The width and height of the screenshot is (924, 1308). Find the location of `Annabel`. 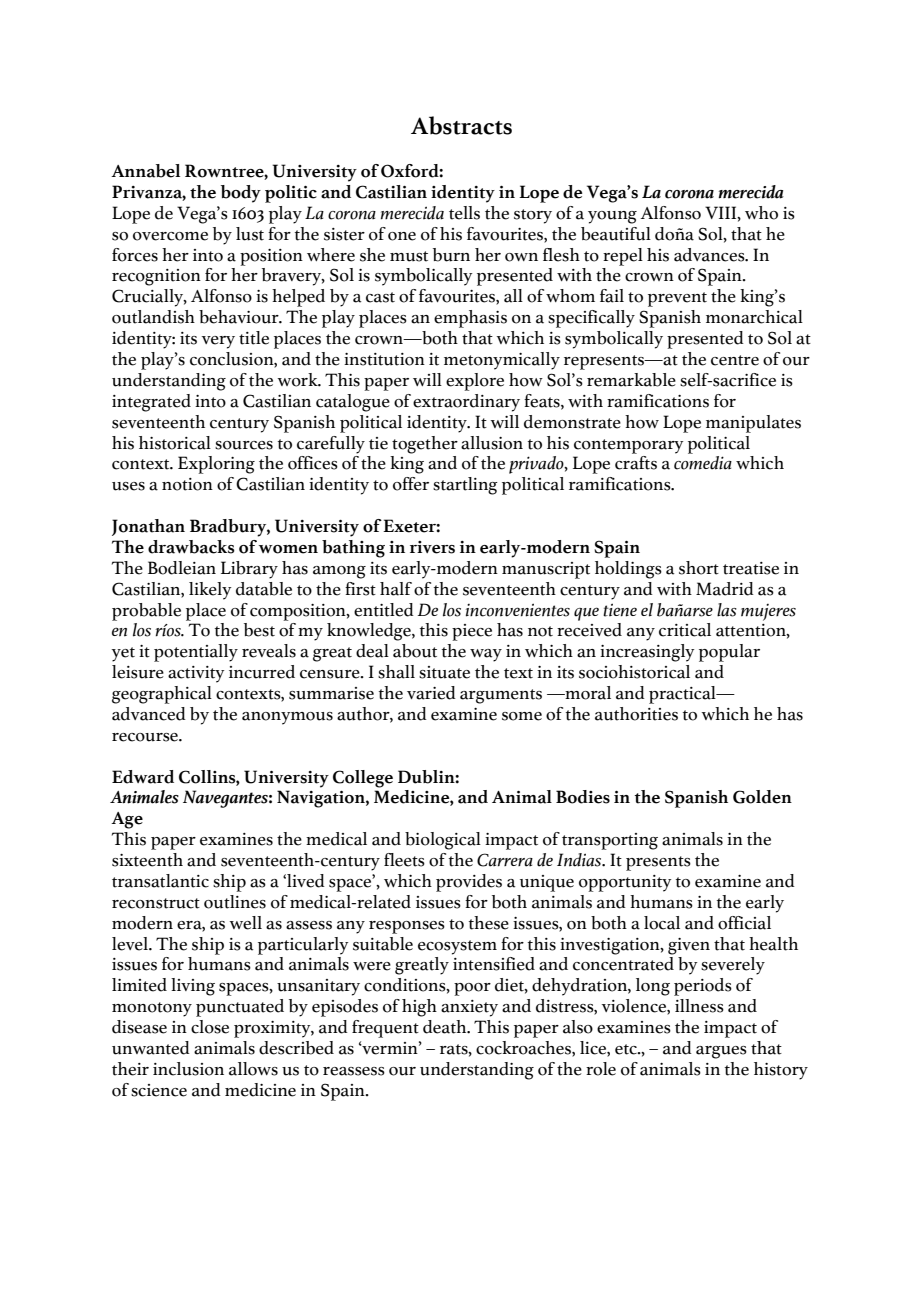

Annabel is located at coordinates (145, 171).
